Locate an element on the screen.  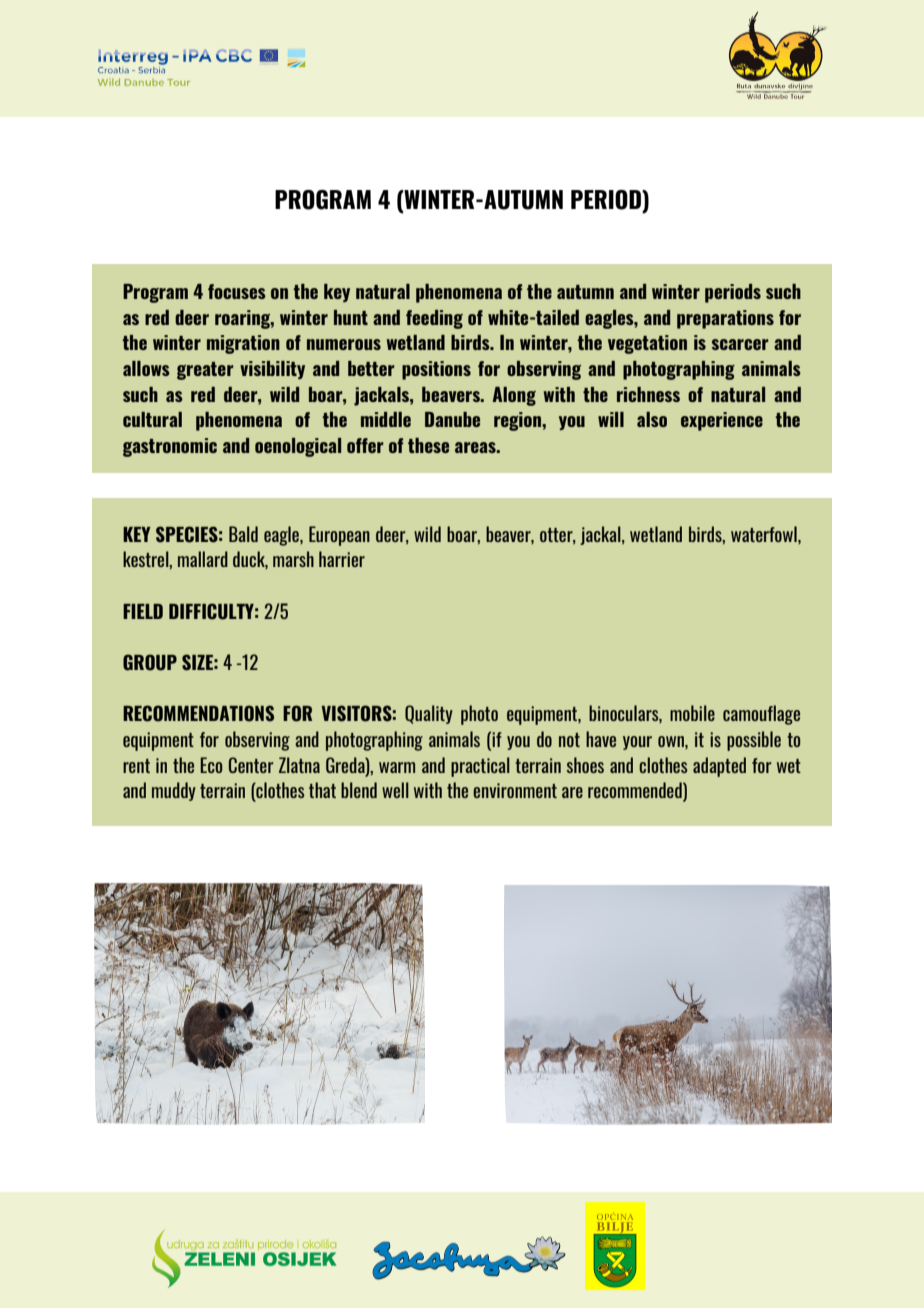
GROUP is located at coordinates (150, 662).
